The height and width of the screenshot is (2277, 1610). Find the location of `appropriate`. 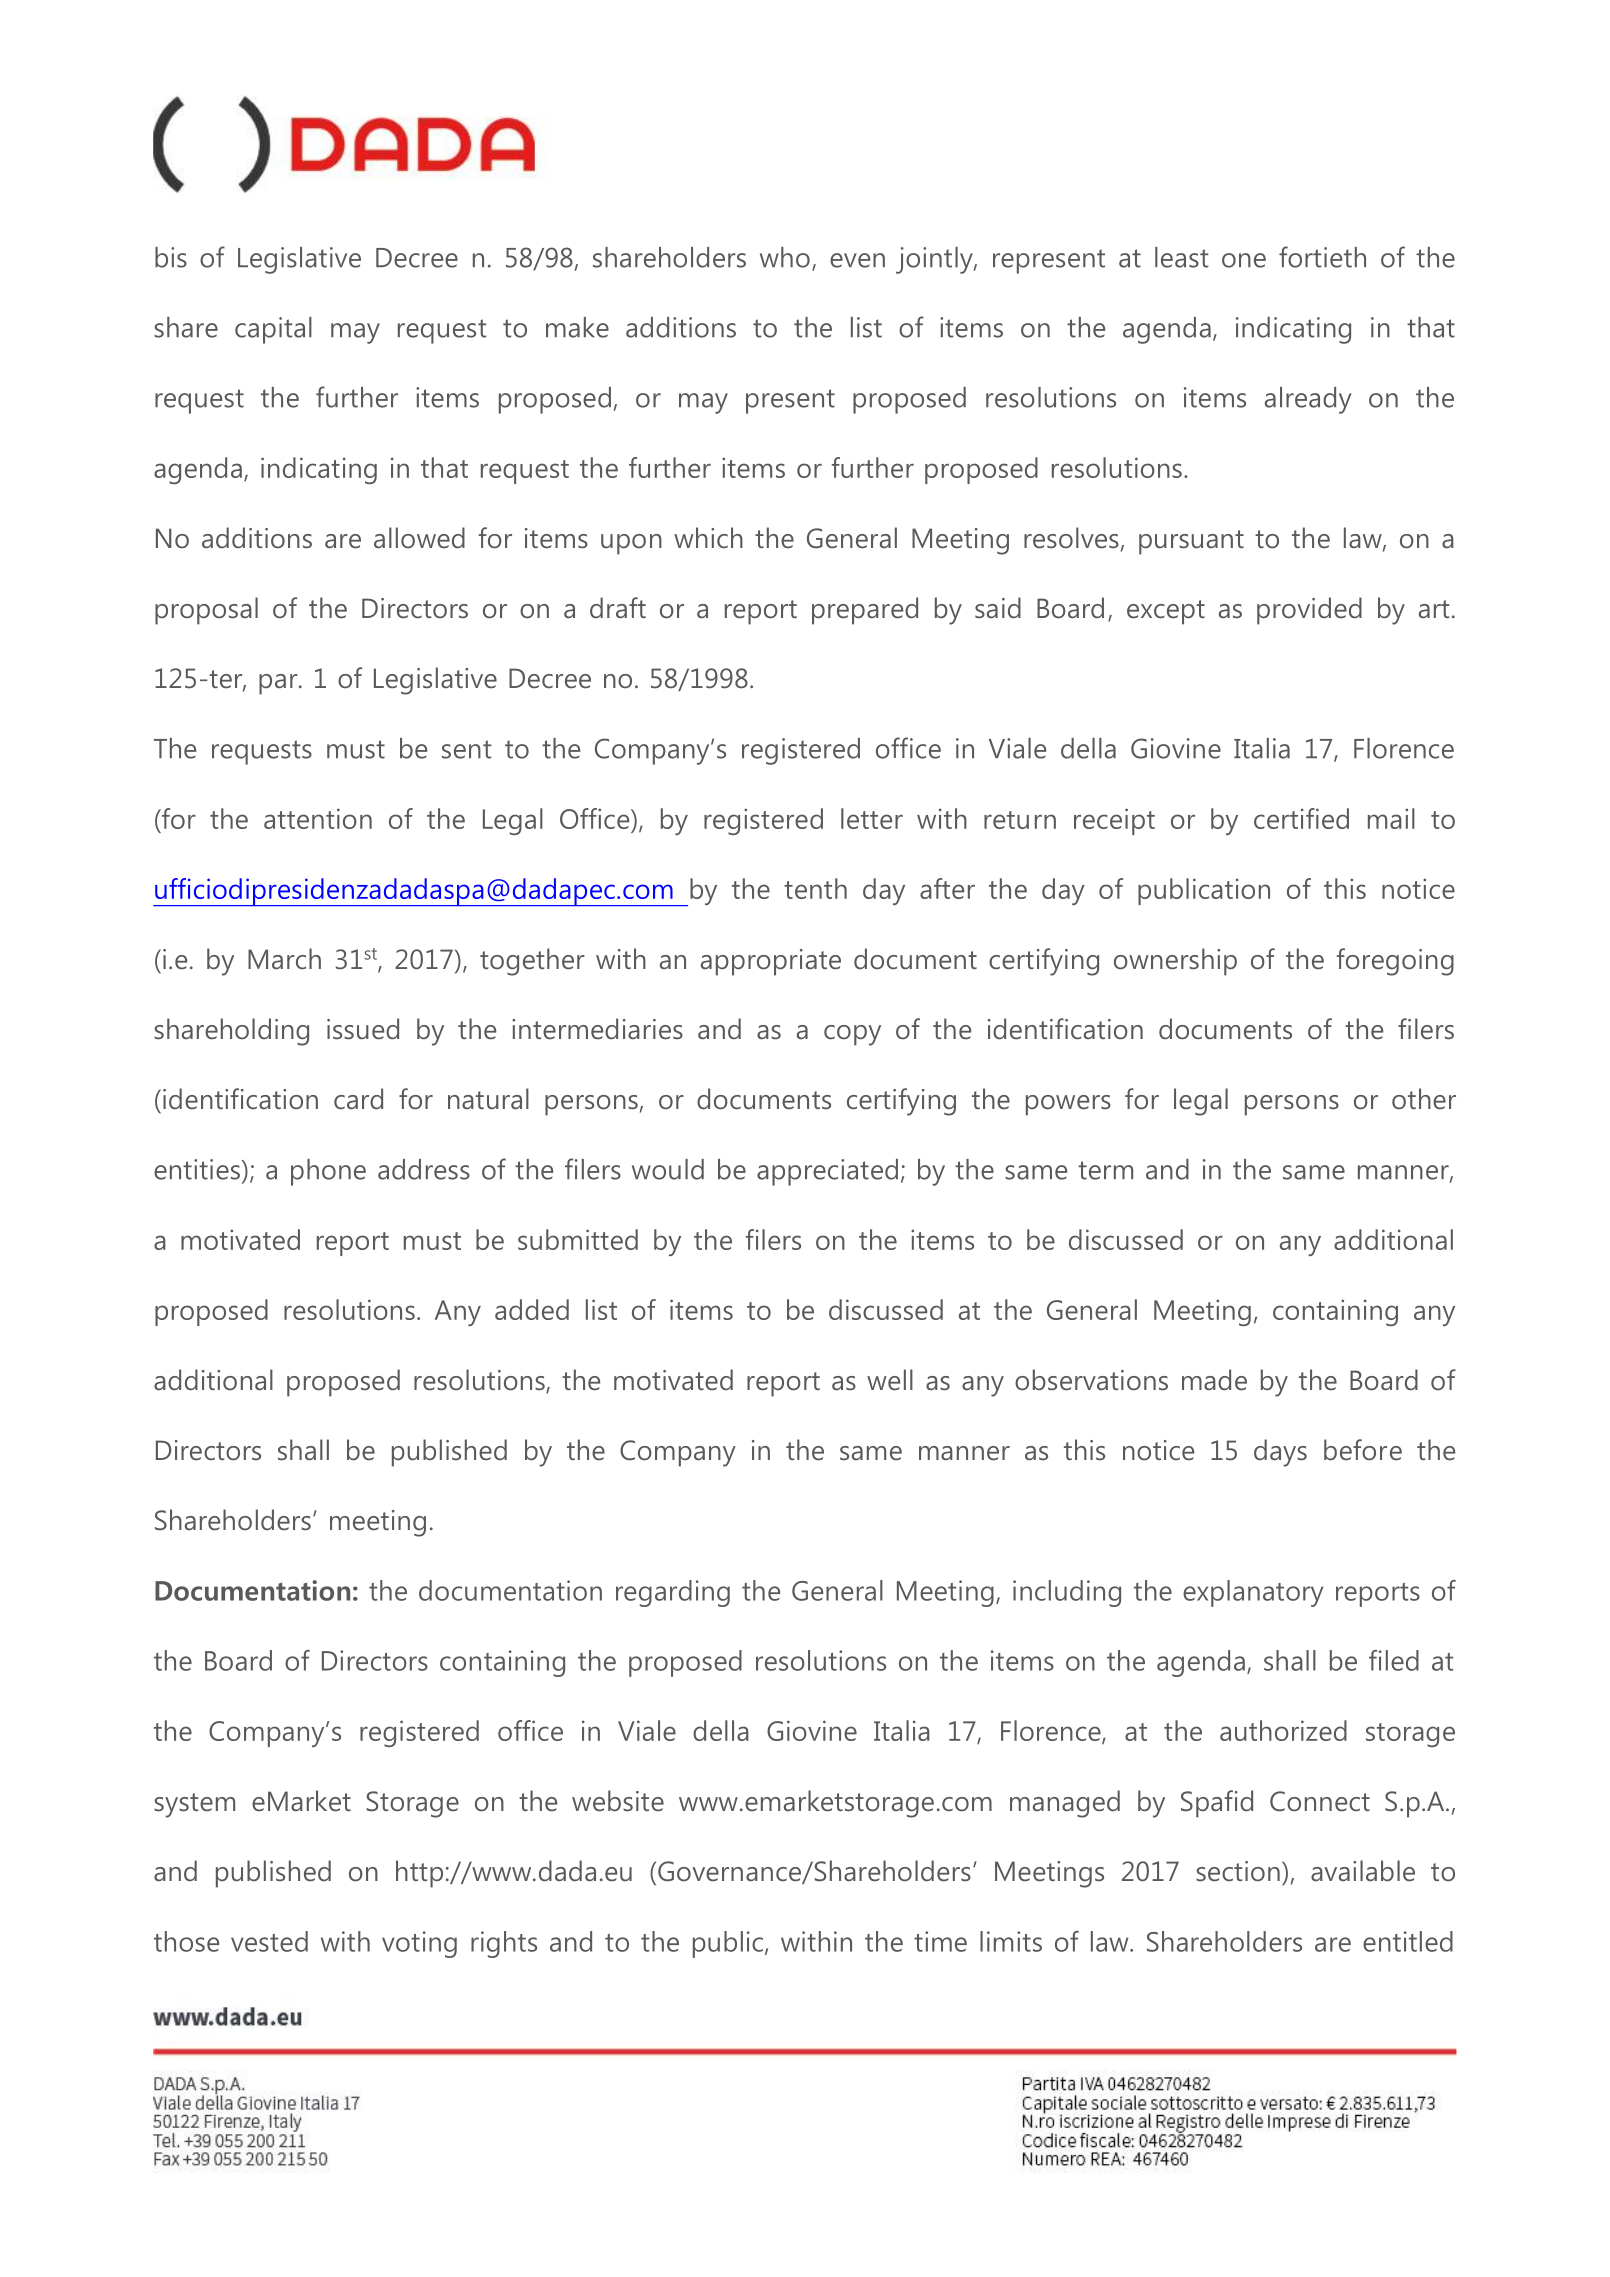

appropriate is located at coordinates (771, 962).
